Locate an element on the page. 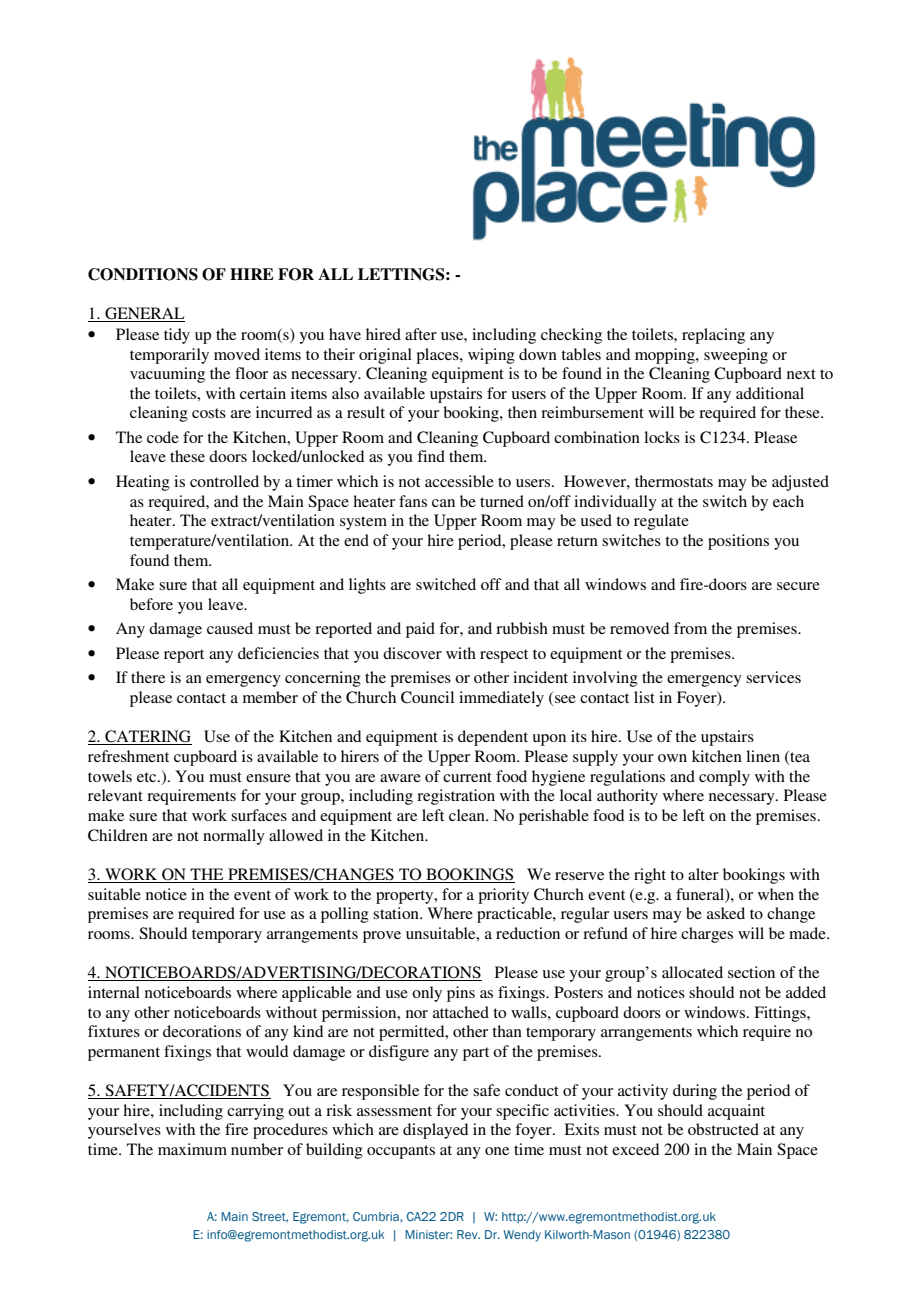 Image resolution: width=924 pixels, height=1308 pixels. CATERING is located at coordinates (147, 737).
